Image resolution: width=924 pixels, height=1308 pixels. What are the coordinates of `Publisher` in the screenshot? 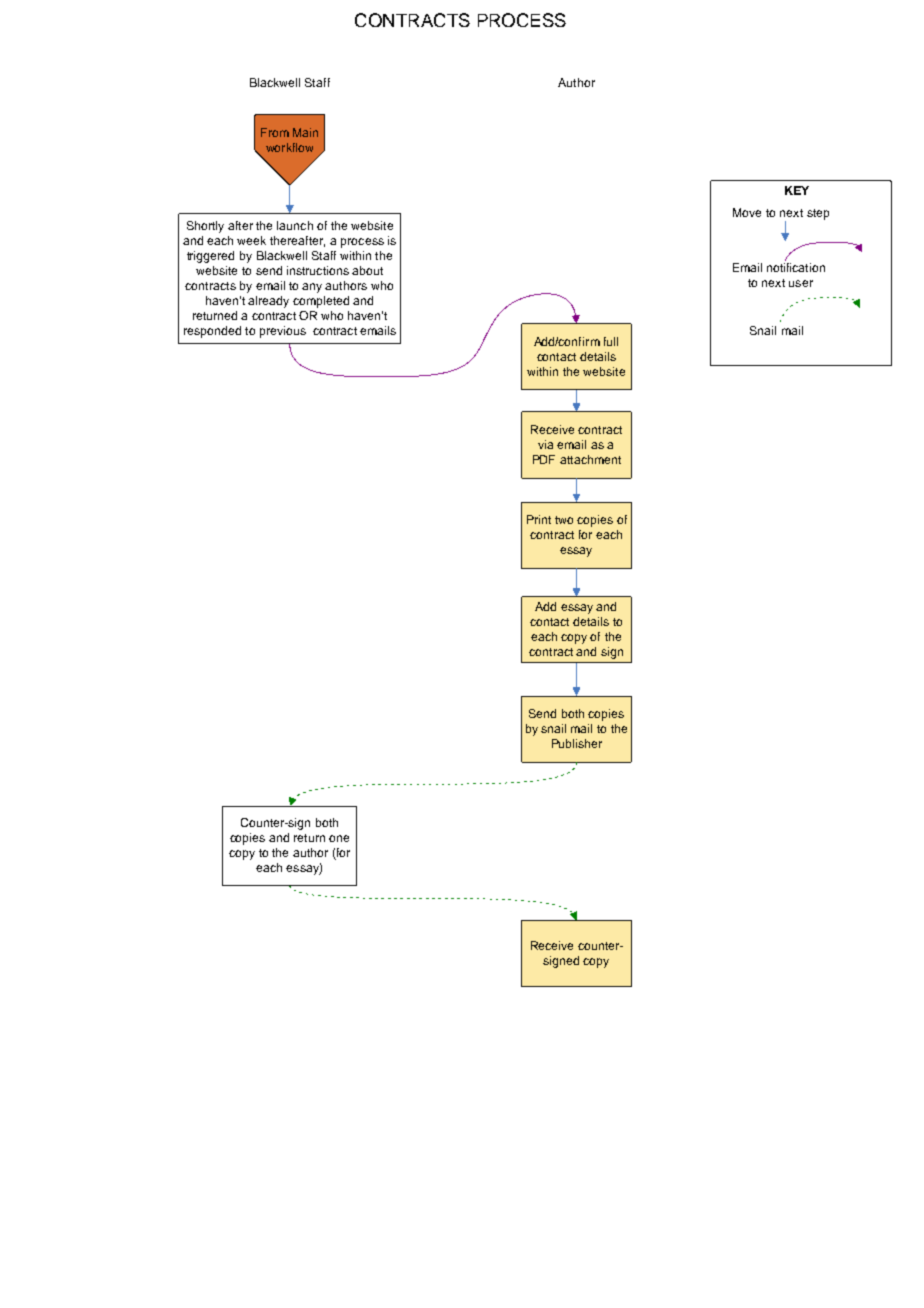 It's located at (577, 743).
